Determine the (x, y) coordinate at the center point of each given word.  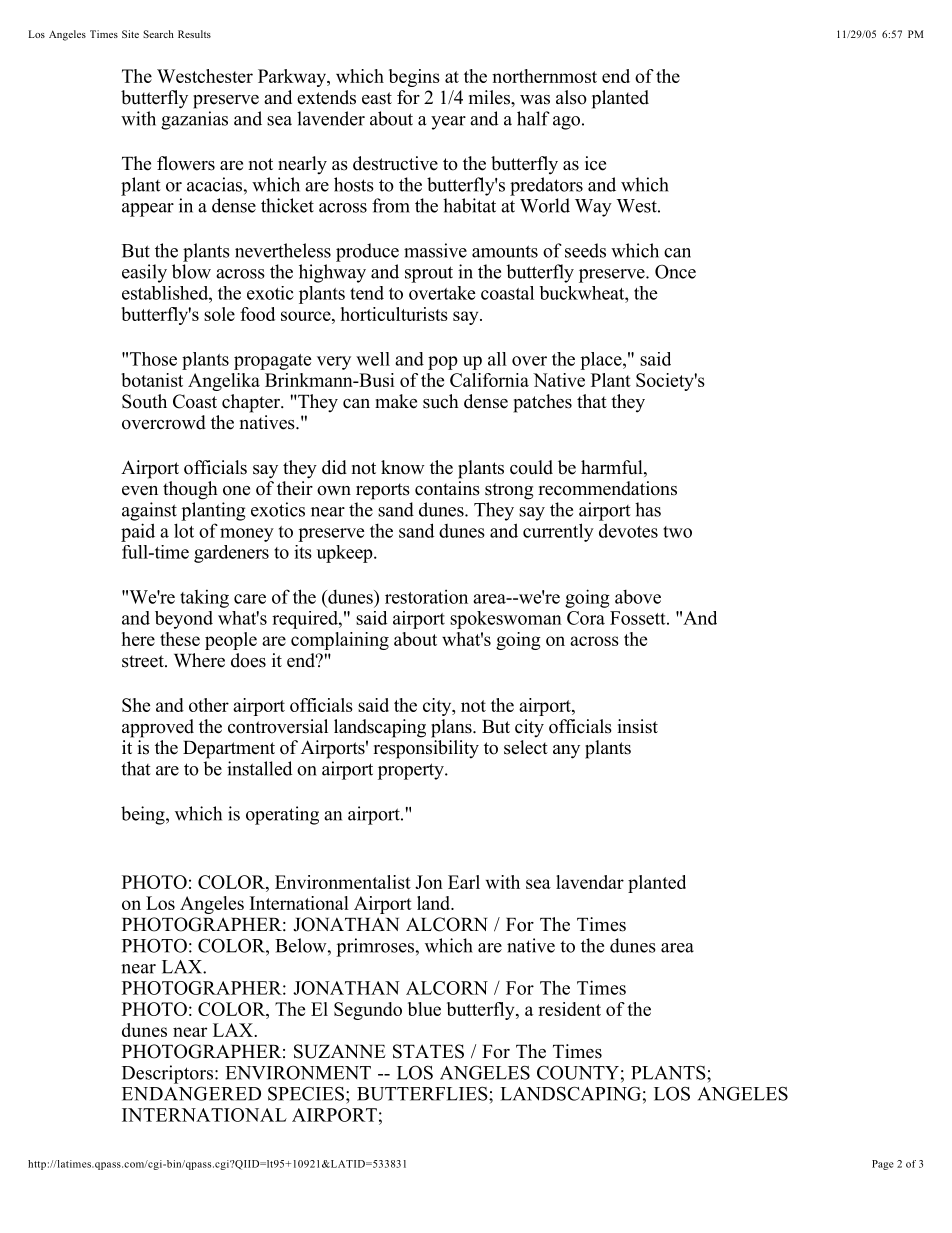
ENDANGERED (191, 1093)
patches (542, 403)
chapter (252, 403)
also (571, 97)
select (526, 747)
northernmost (544, 76)
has (648, 509)
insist (638, 726)
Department (229, 750)
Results (194, 34)
